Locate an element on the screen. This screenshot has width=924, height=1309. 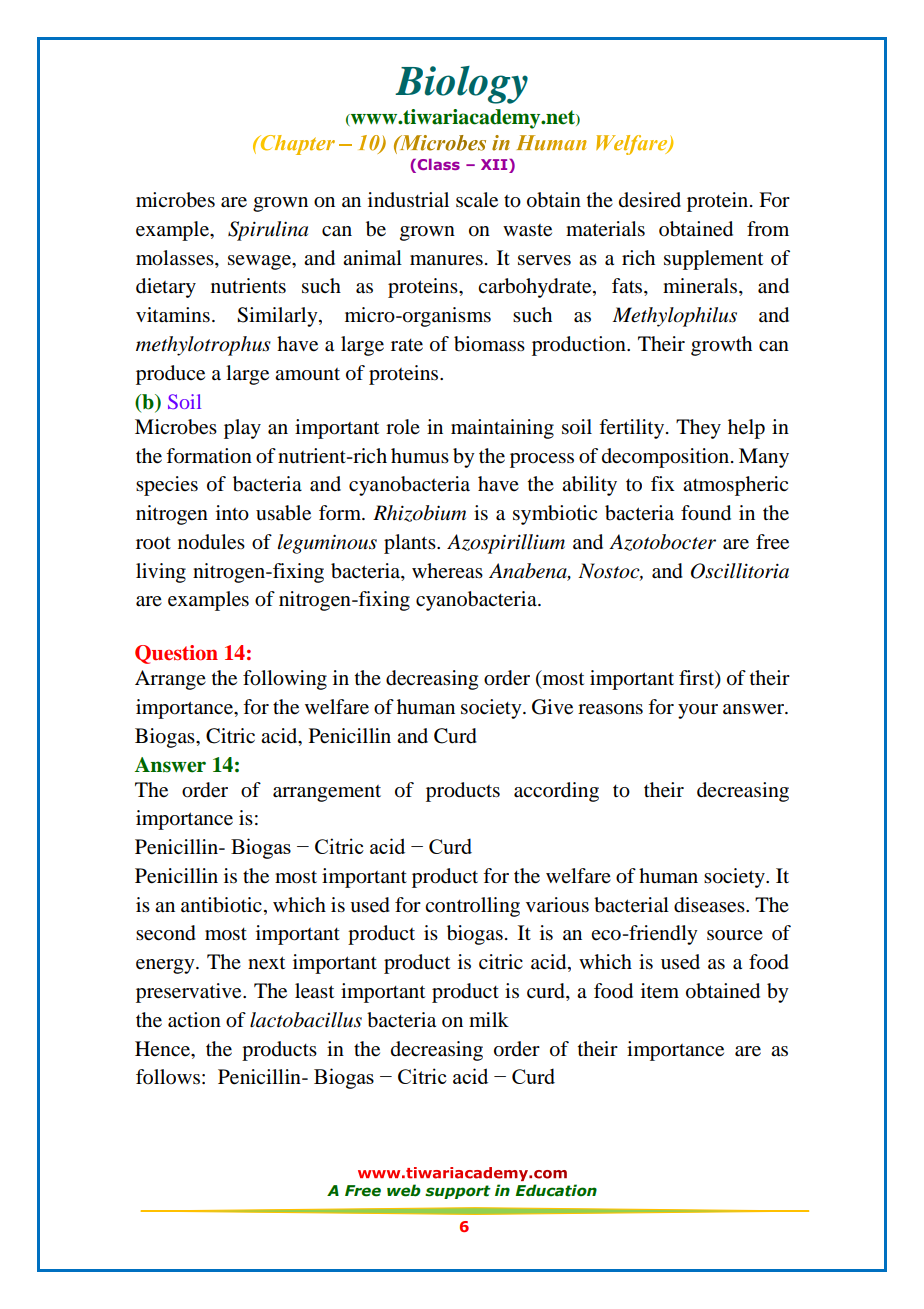
desired is located at coordinates (650, 200).
